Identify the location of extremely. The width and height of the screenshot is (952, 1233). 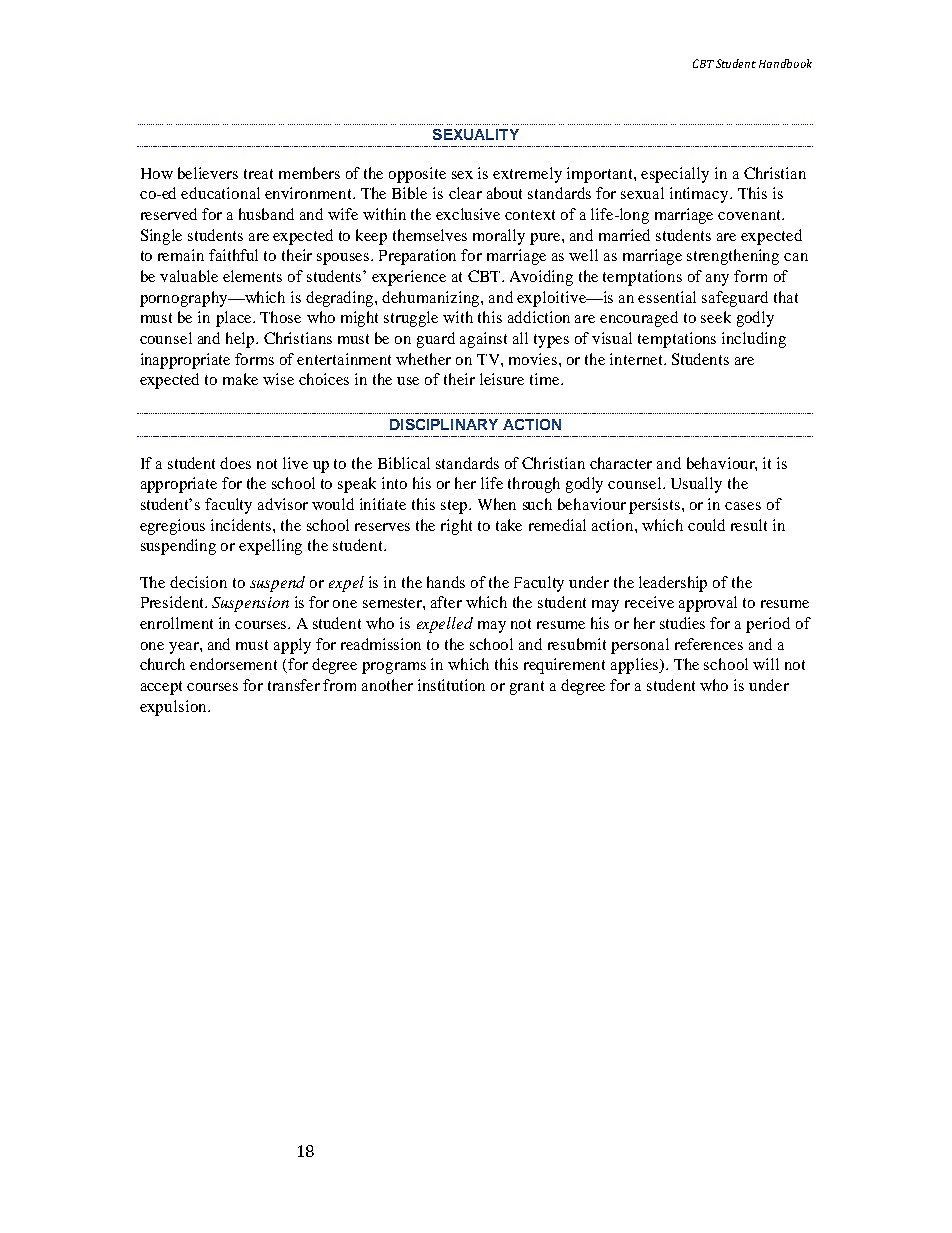
(527, 175).
